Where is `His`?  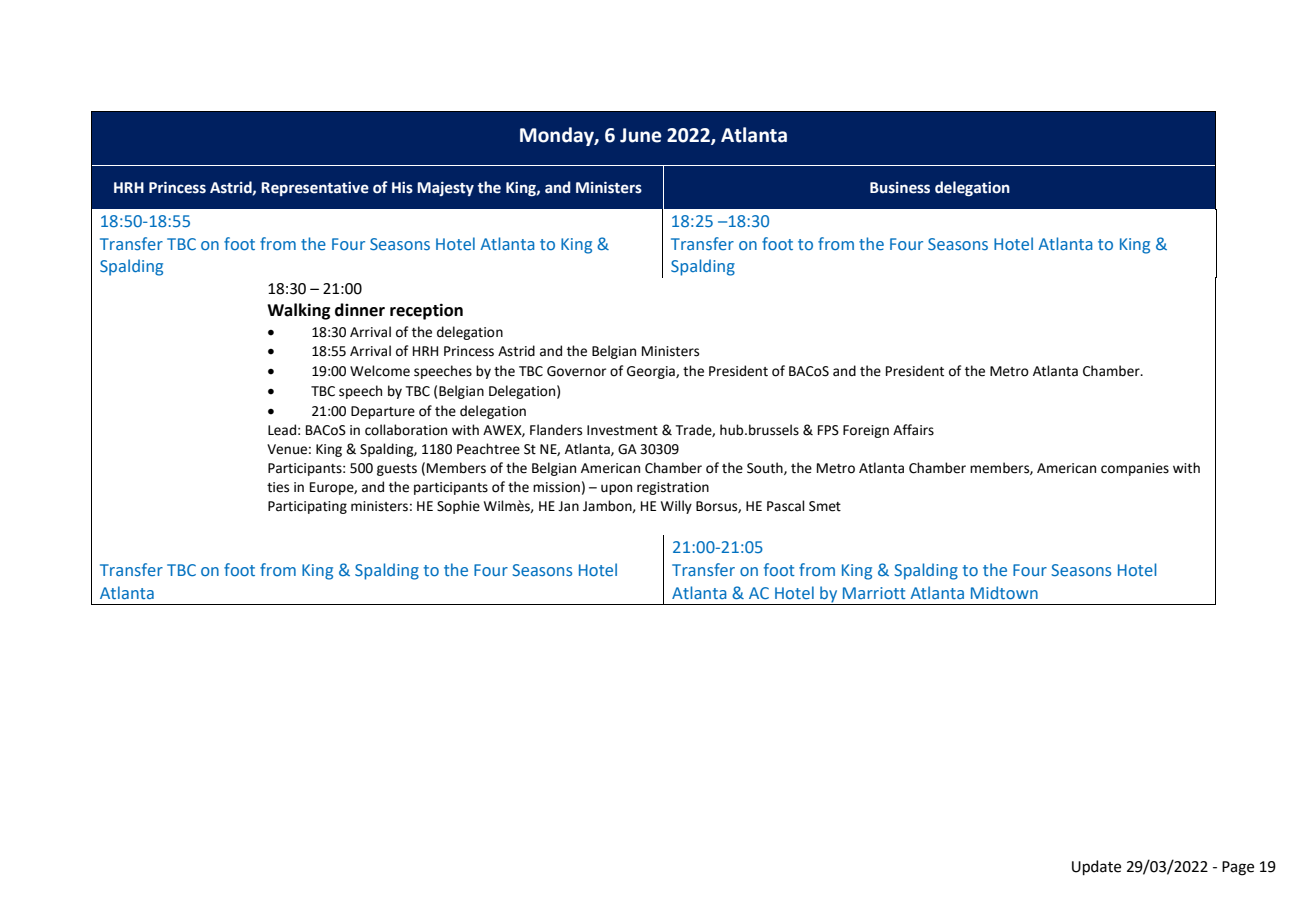
His is located at coordinates (402, 188).
